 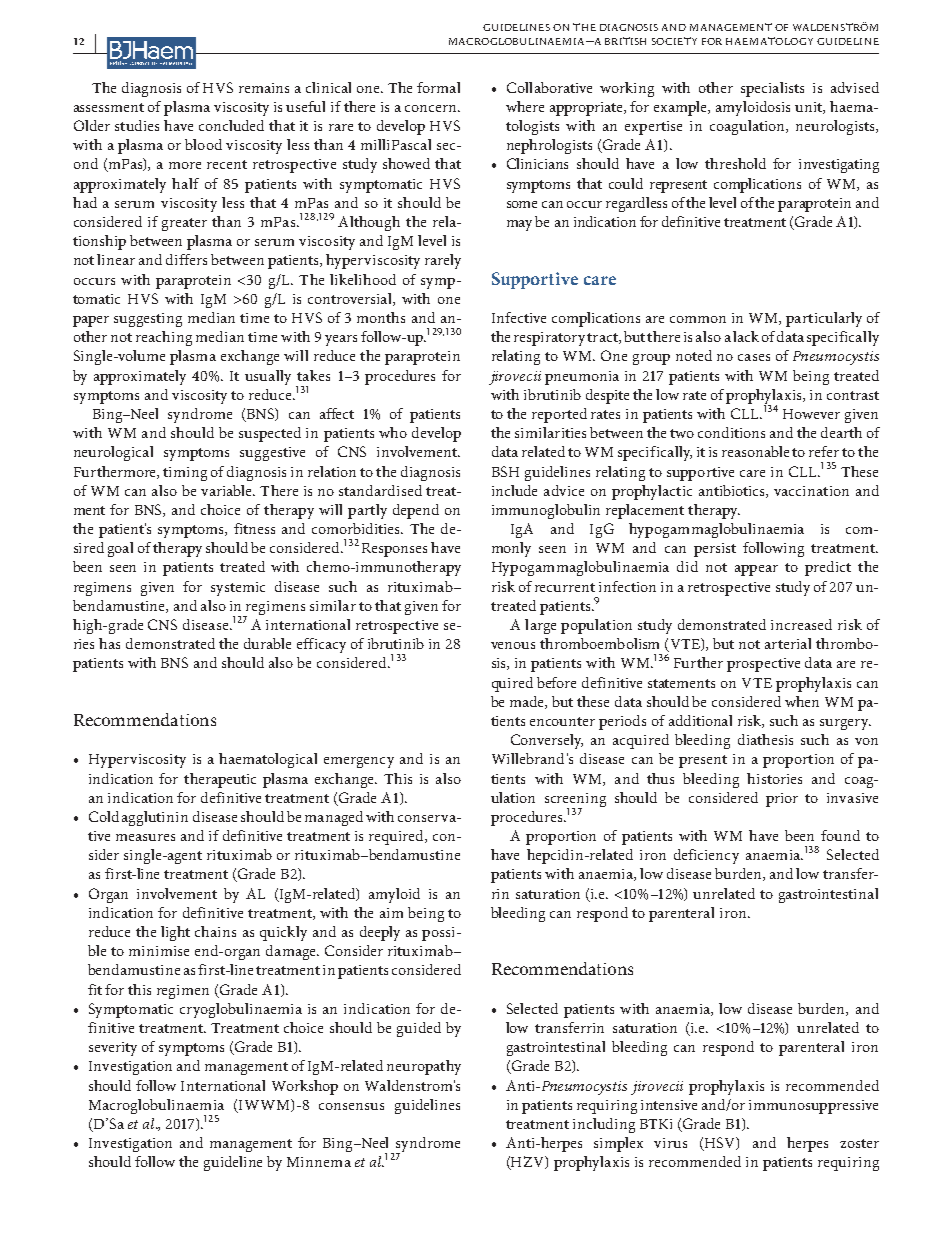 I want to click on specialists, so click(x=772, y=89).
